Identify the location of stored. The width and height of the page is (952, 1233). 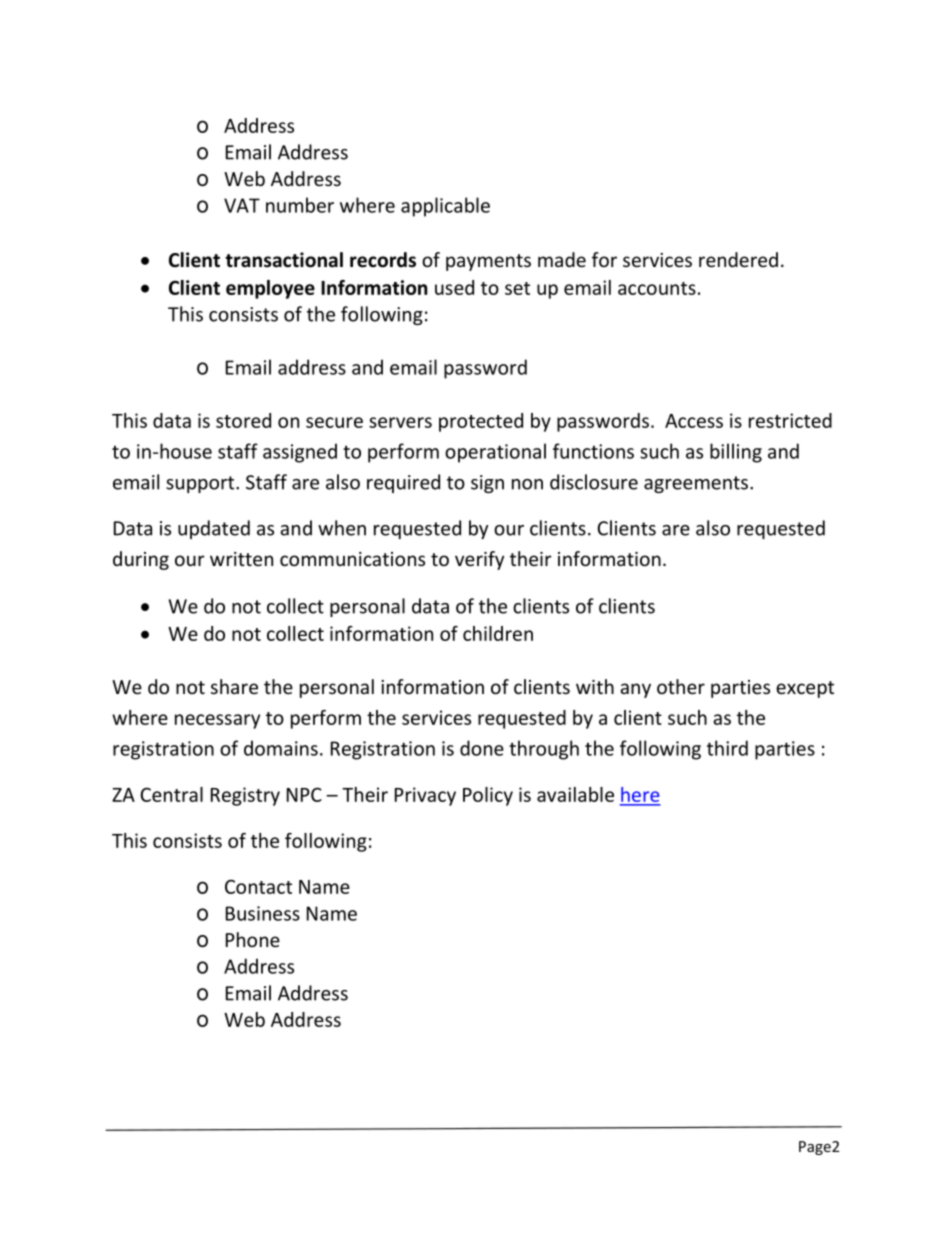
(243, 420).
